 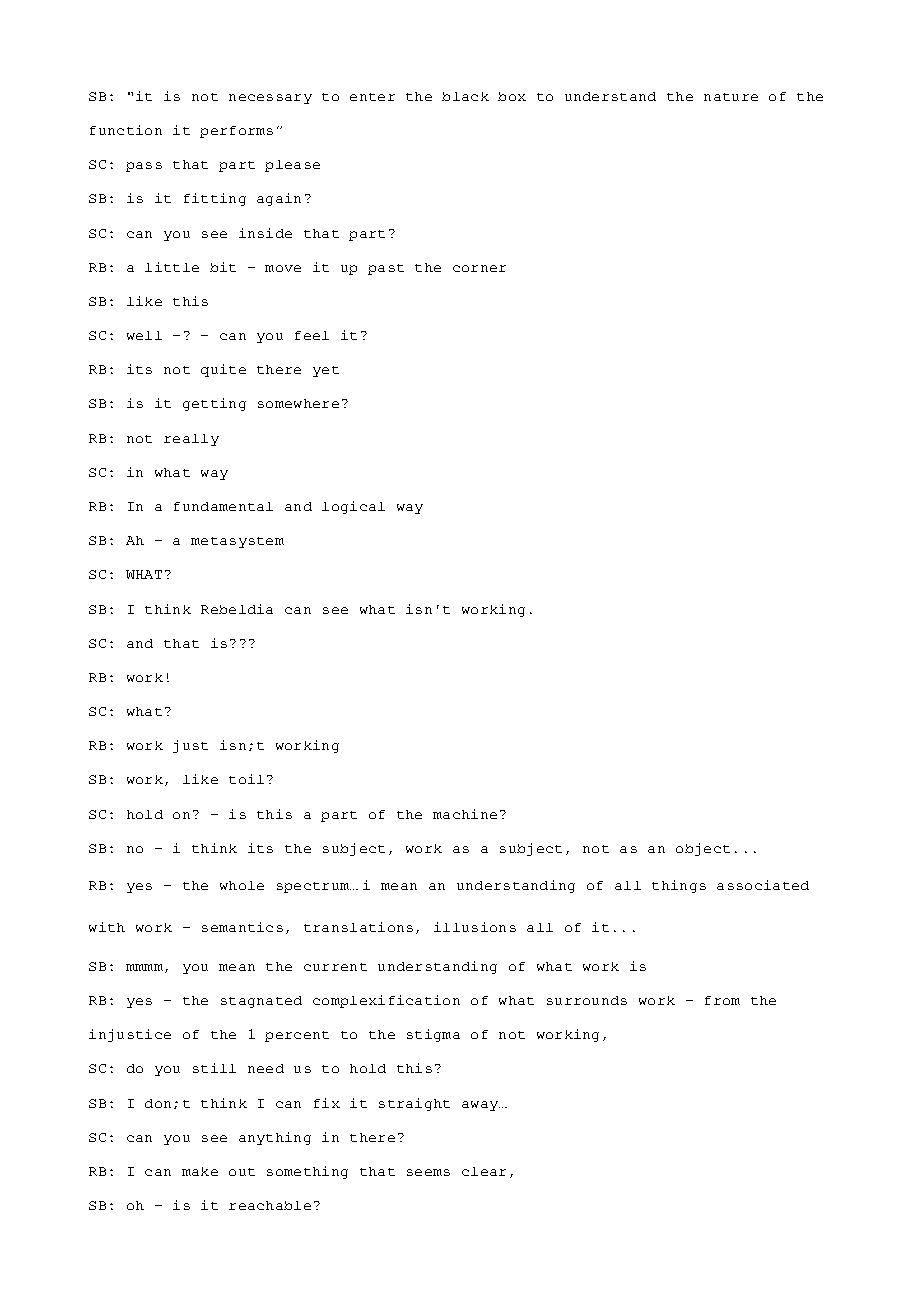 I want to click on object, so click(x=703, y=849).
